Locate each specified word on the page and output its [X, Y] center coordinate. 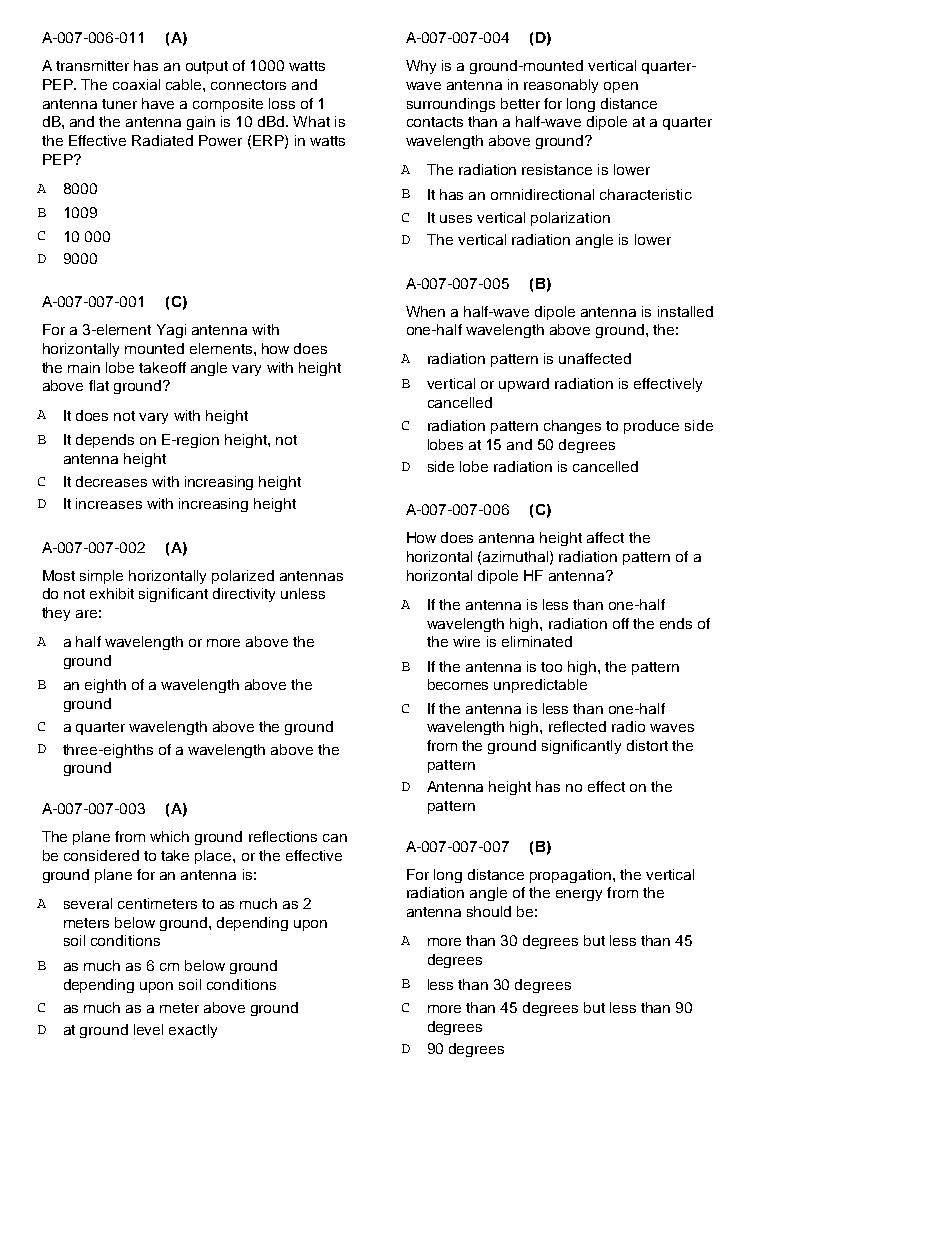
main [84, 367]
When [425, 311]
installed [685, 311]
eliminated [537, 641]
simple [101, 577]
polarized [243, 577]
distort [647, 745]
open [621, 87]
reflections [283, 836]
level [148, 1029]
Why [421, 67]
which [169, 836]
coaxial [136, 84]
